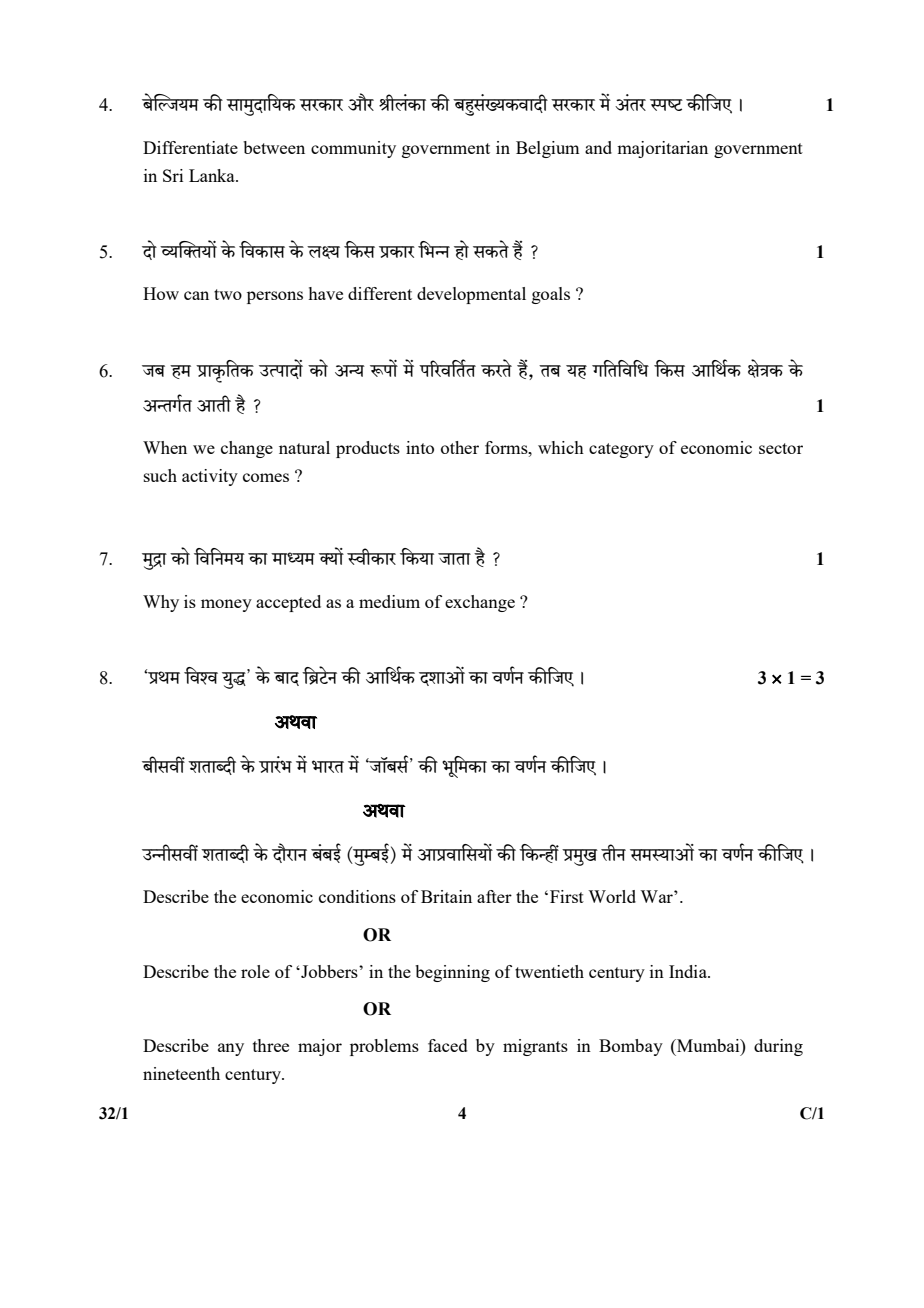  Describe the element at coordinates (494, 896) in the page. I see `after` at that location.
